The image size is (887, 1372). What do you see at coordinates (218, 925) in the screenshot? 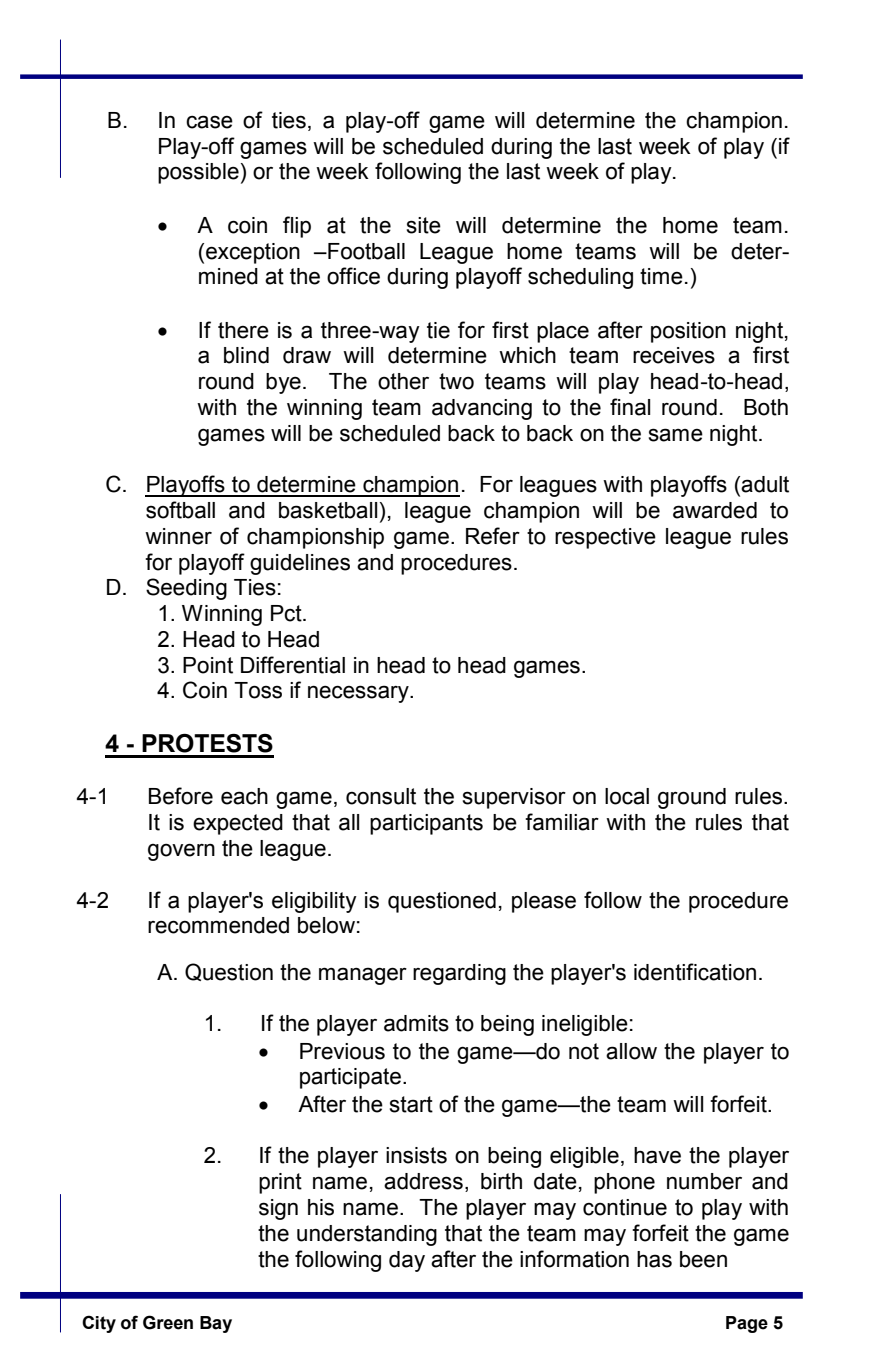
I see `recommended` at bounding box center [218, 925].
